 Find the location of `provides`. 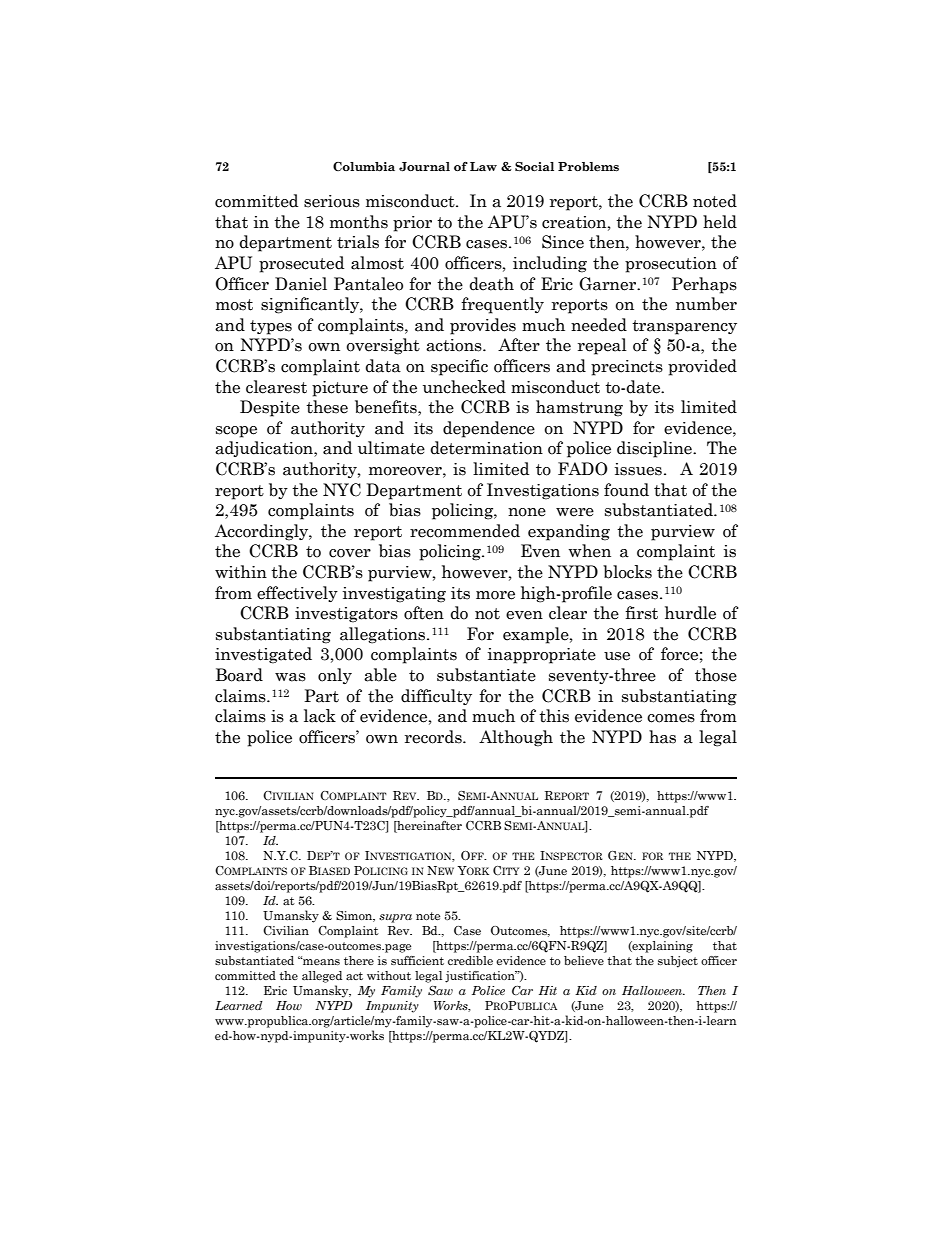

provides is located at coordinates (483, 326).
